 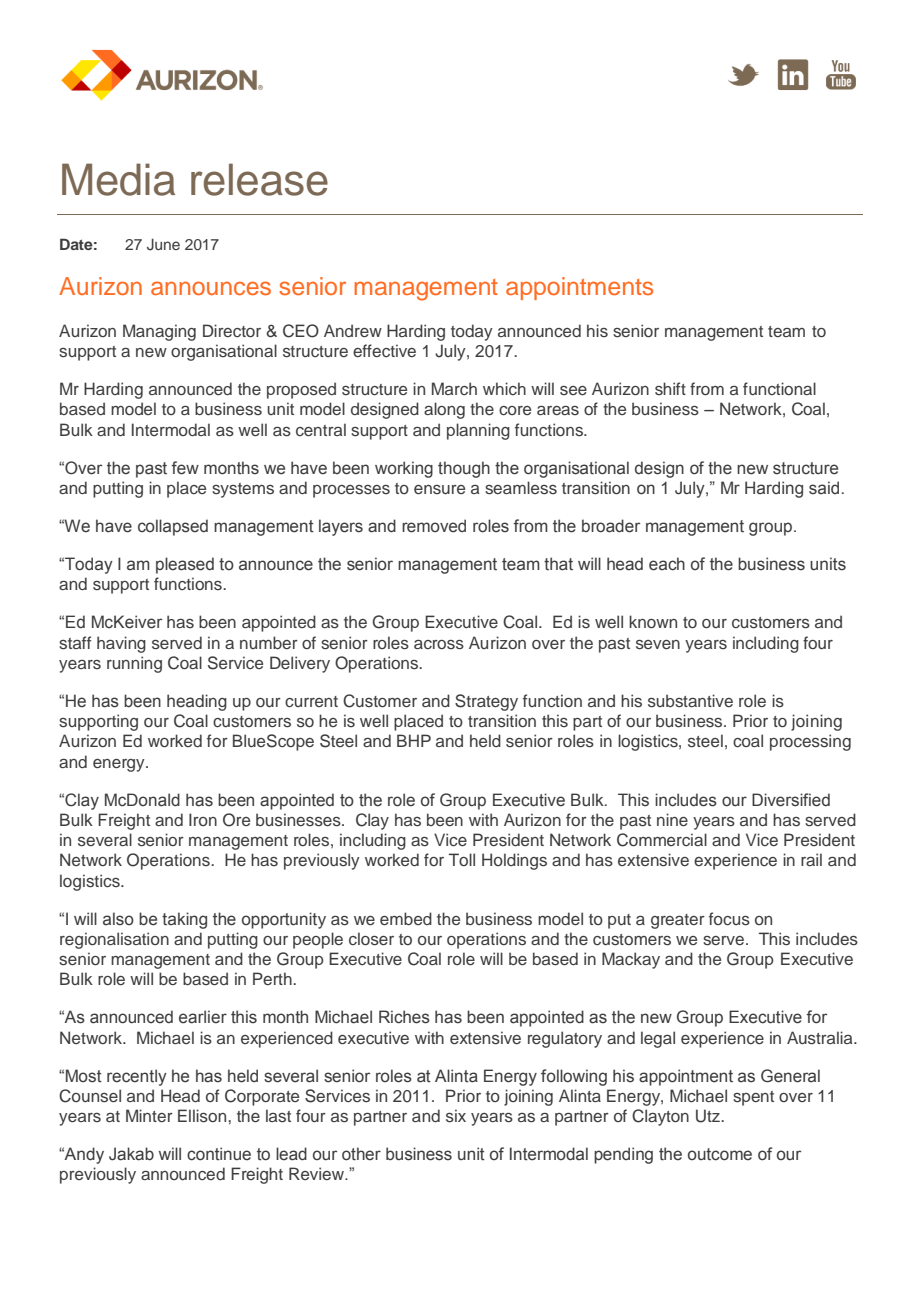 I want to click on few, so click(x=185, y=468).
